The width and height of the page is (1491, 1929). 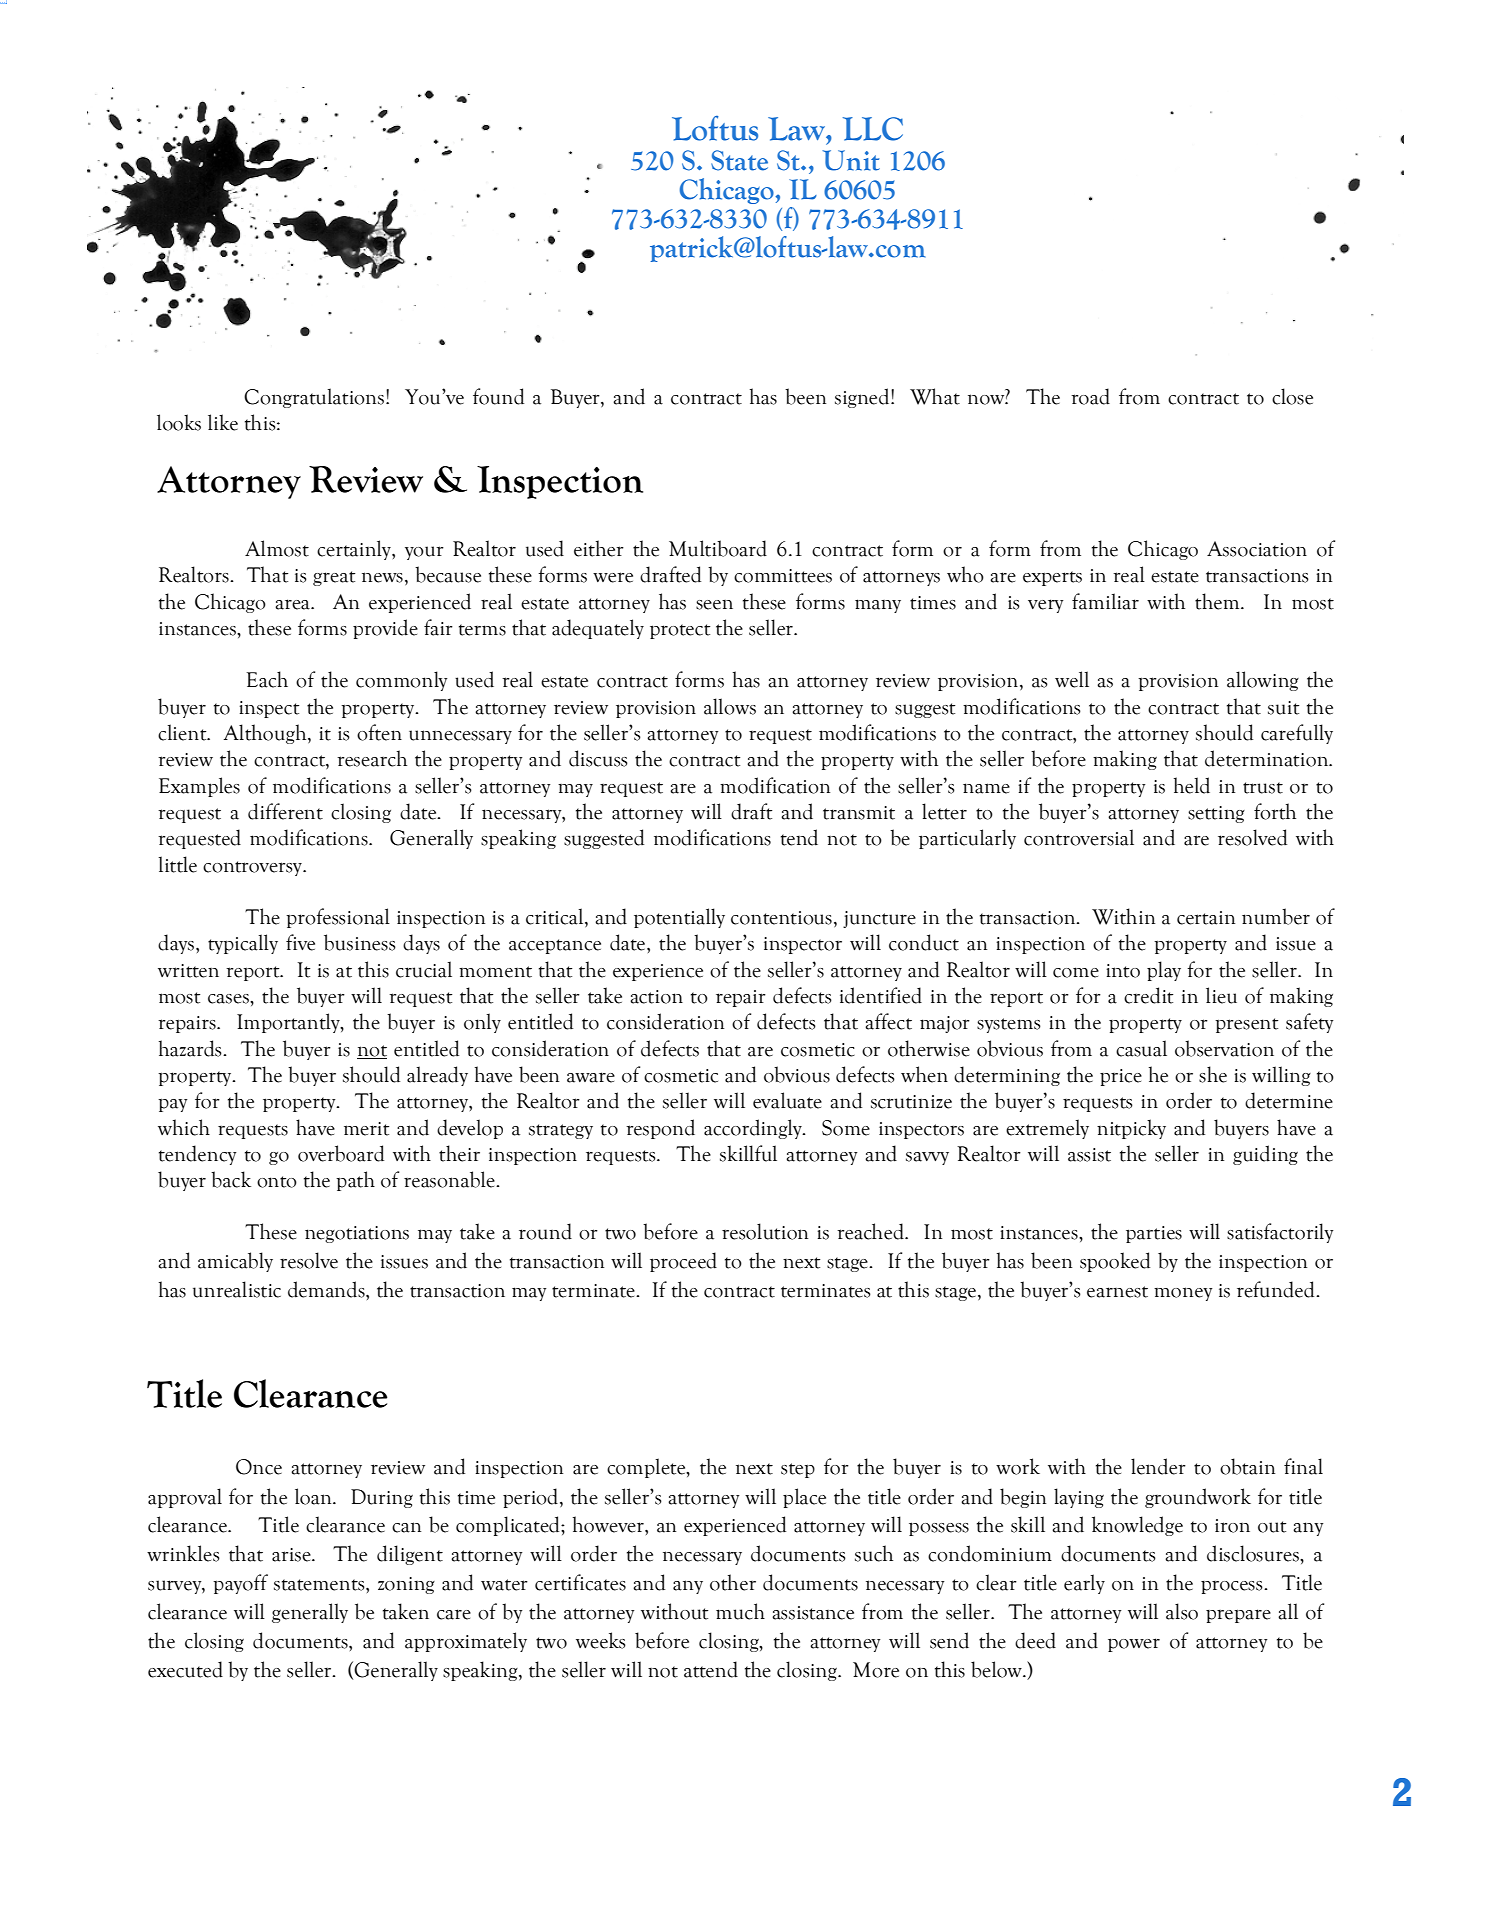 I want to click on casual, so click(x=1141, y=1048).
